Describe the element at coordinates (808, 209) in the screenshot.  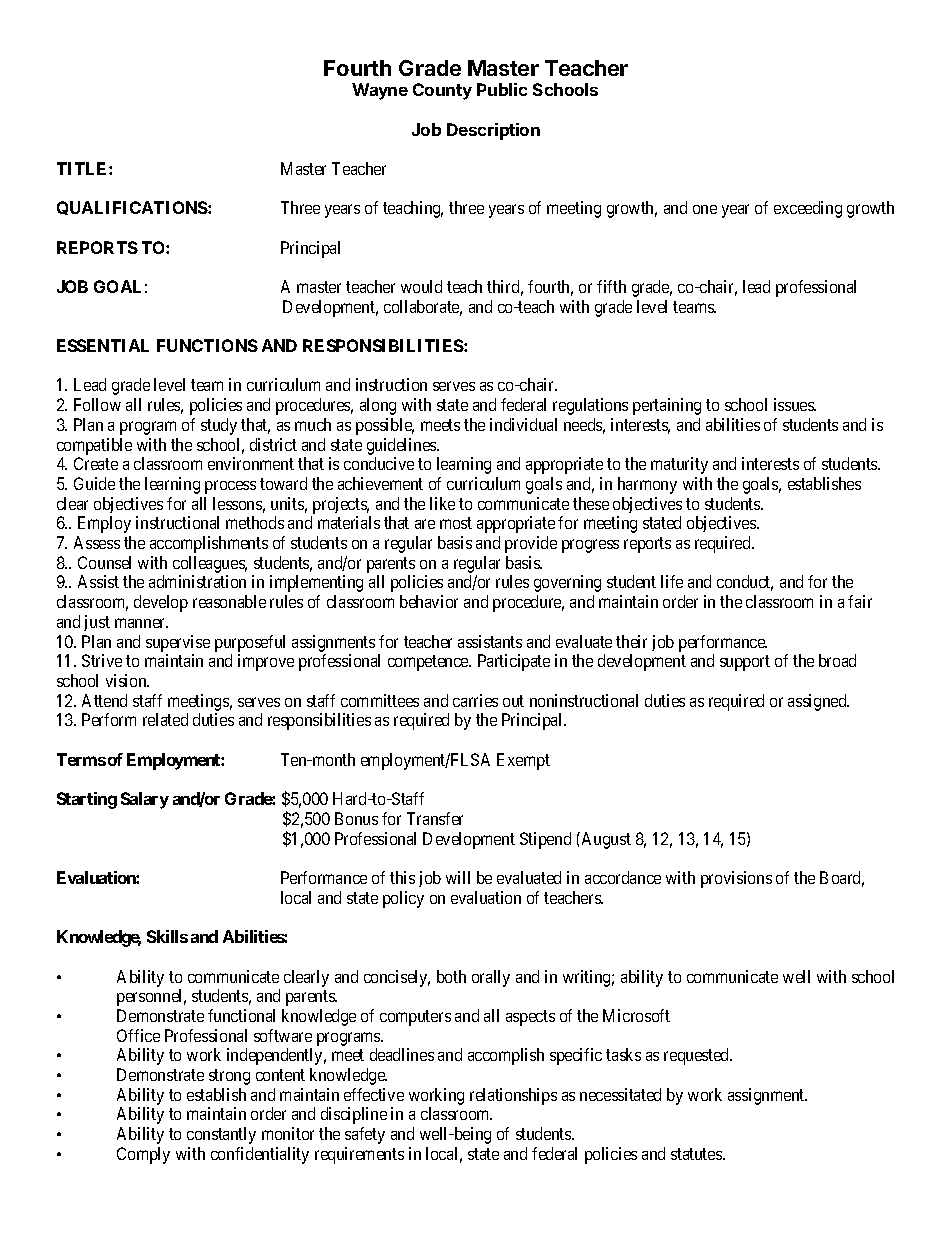
I see `exceeding` at that location.
